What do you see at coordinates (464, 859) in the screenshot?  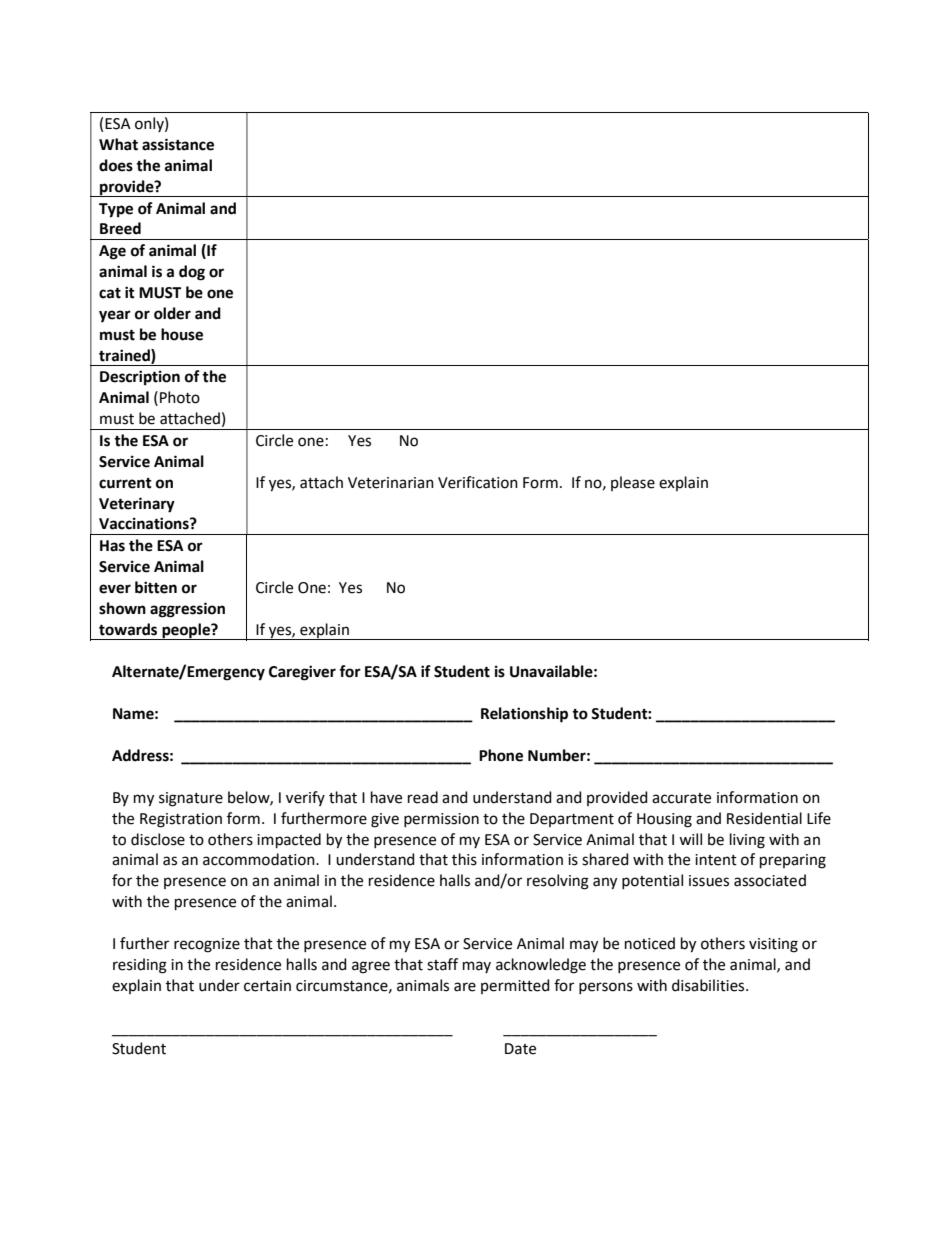 I see `this` at bounding box center [464, 859].
